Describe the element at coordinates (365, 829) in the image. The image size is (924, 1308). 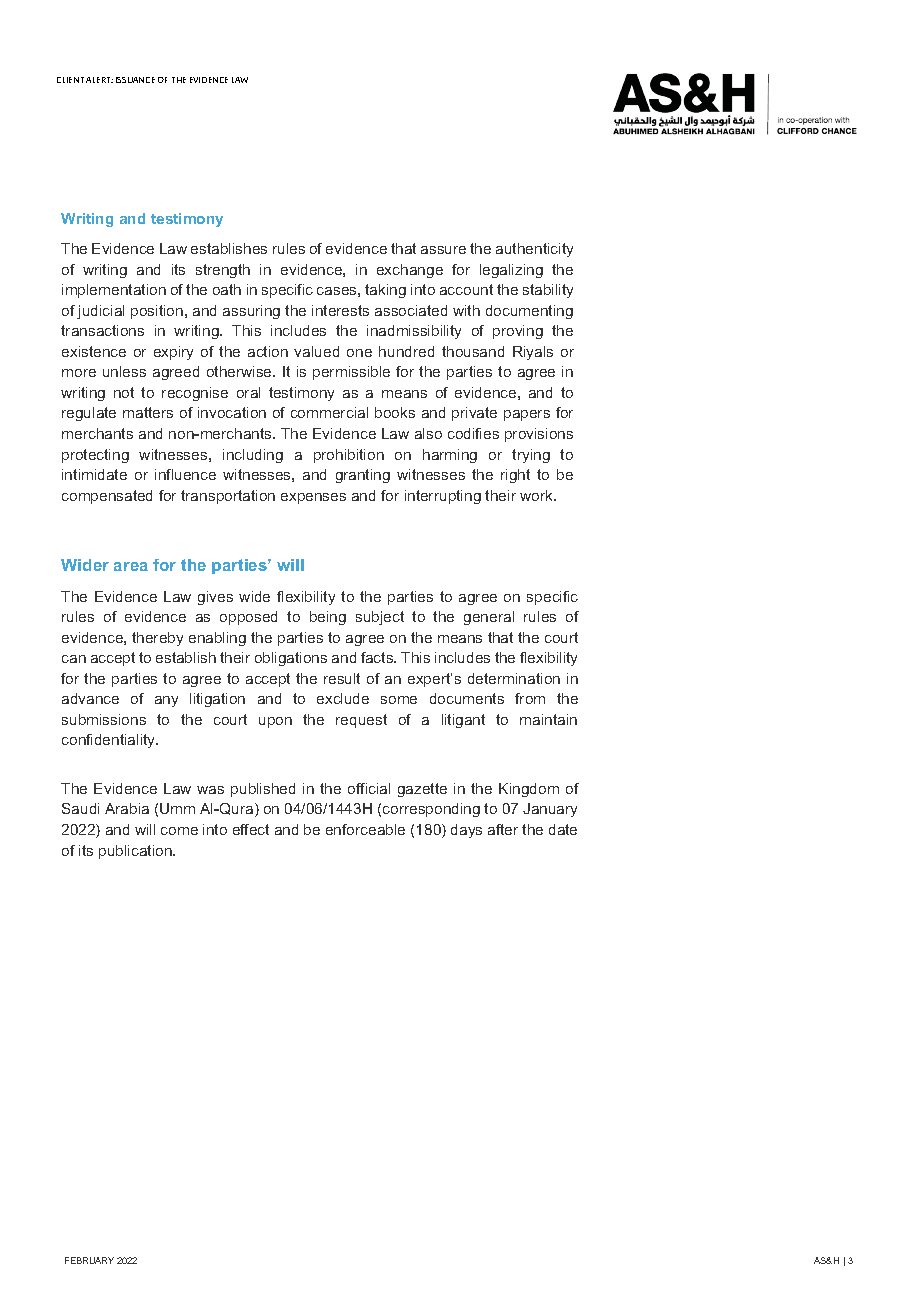
I see `enforceable` at that location.
